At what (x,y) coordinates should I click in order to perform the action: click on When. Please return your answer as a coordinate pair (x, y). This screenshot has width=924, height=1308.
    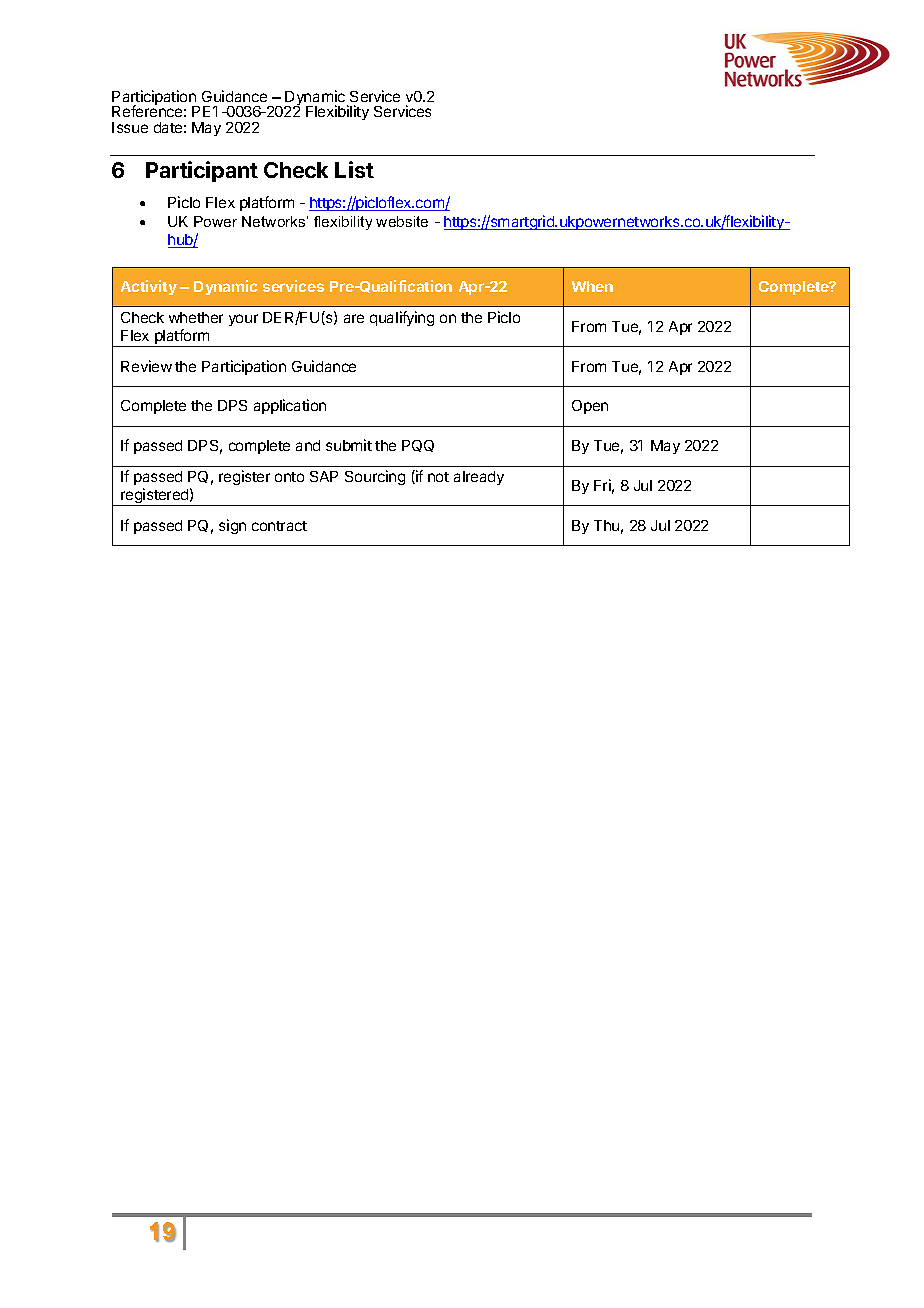
    Looking at the image, I should click on (592, 286).
